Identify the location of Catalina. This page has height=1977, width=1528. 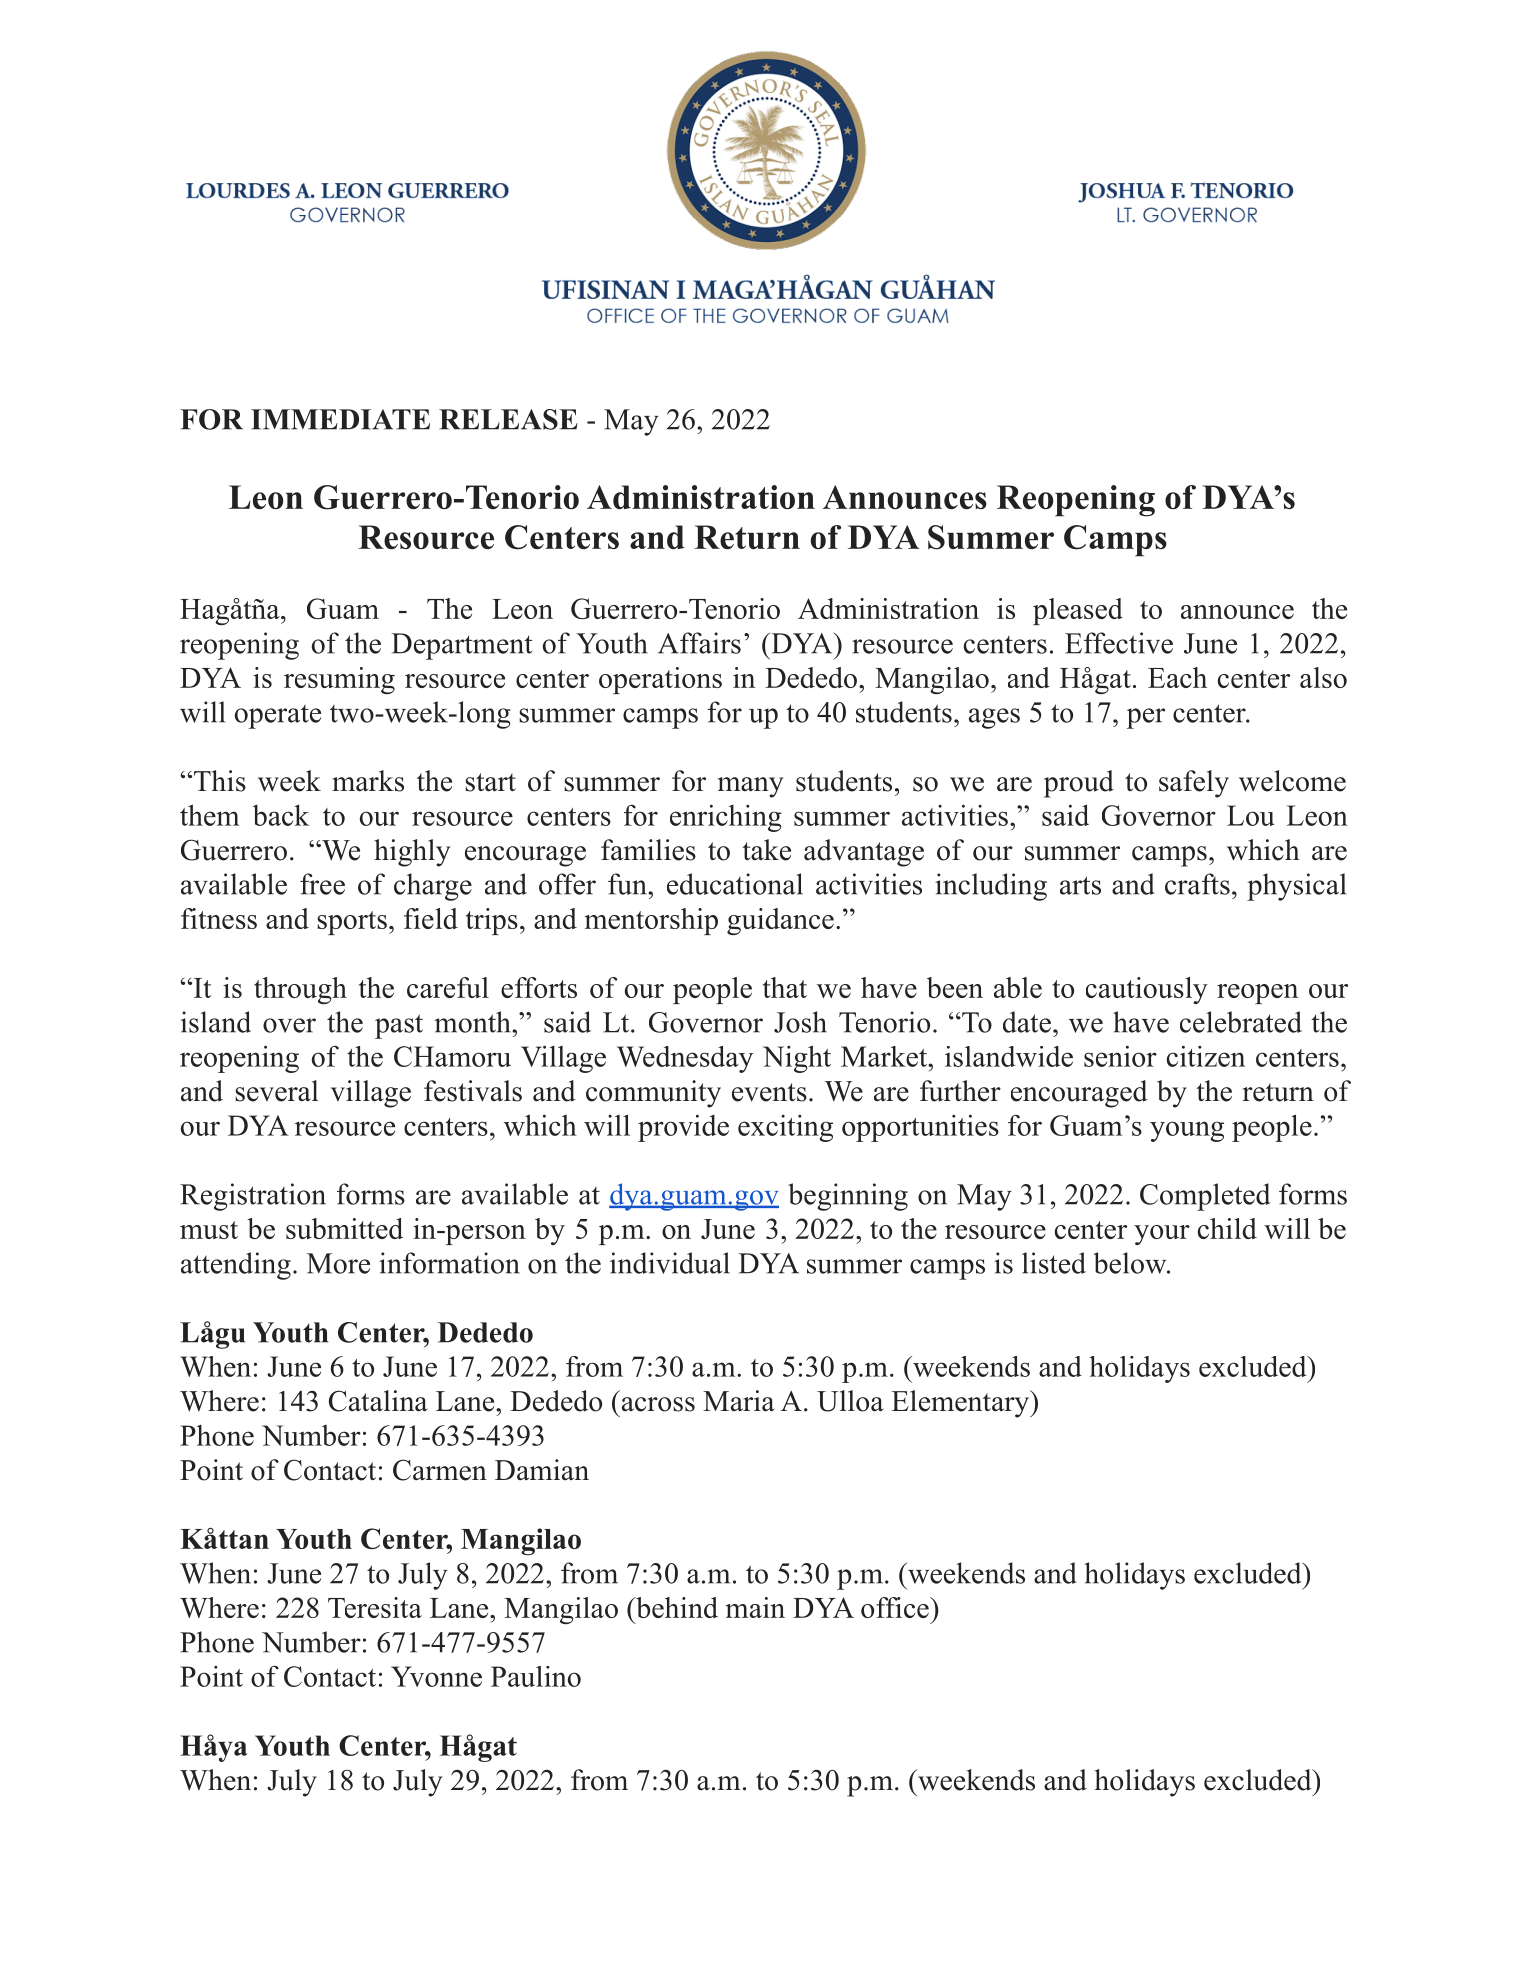
(378, 1401).
